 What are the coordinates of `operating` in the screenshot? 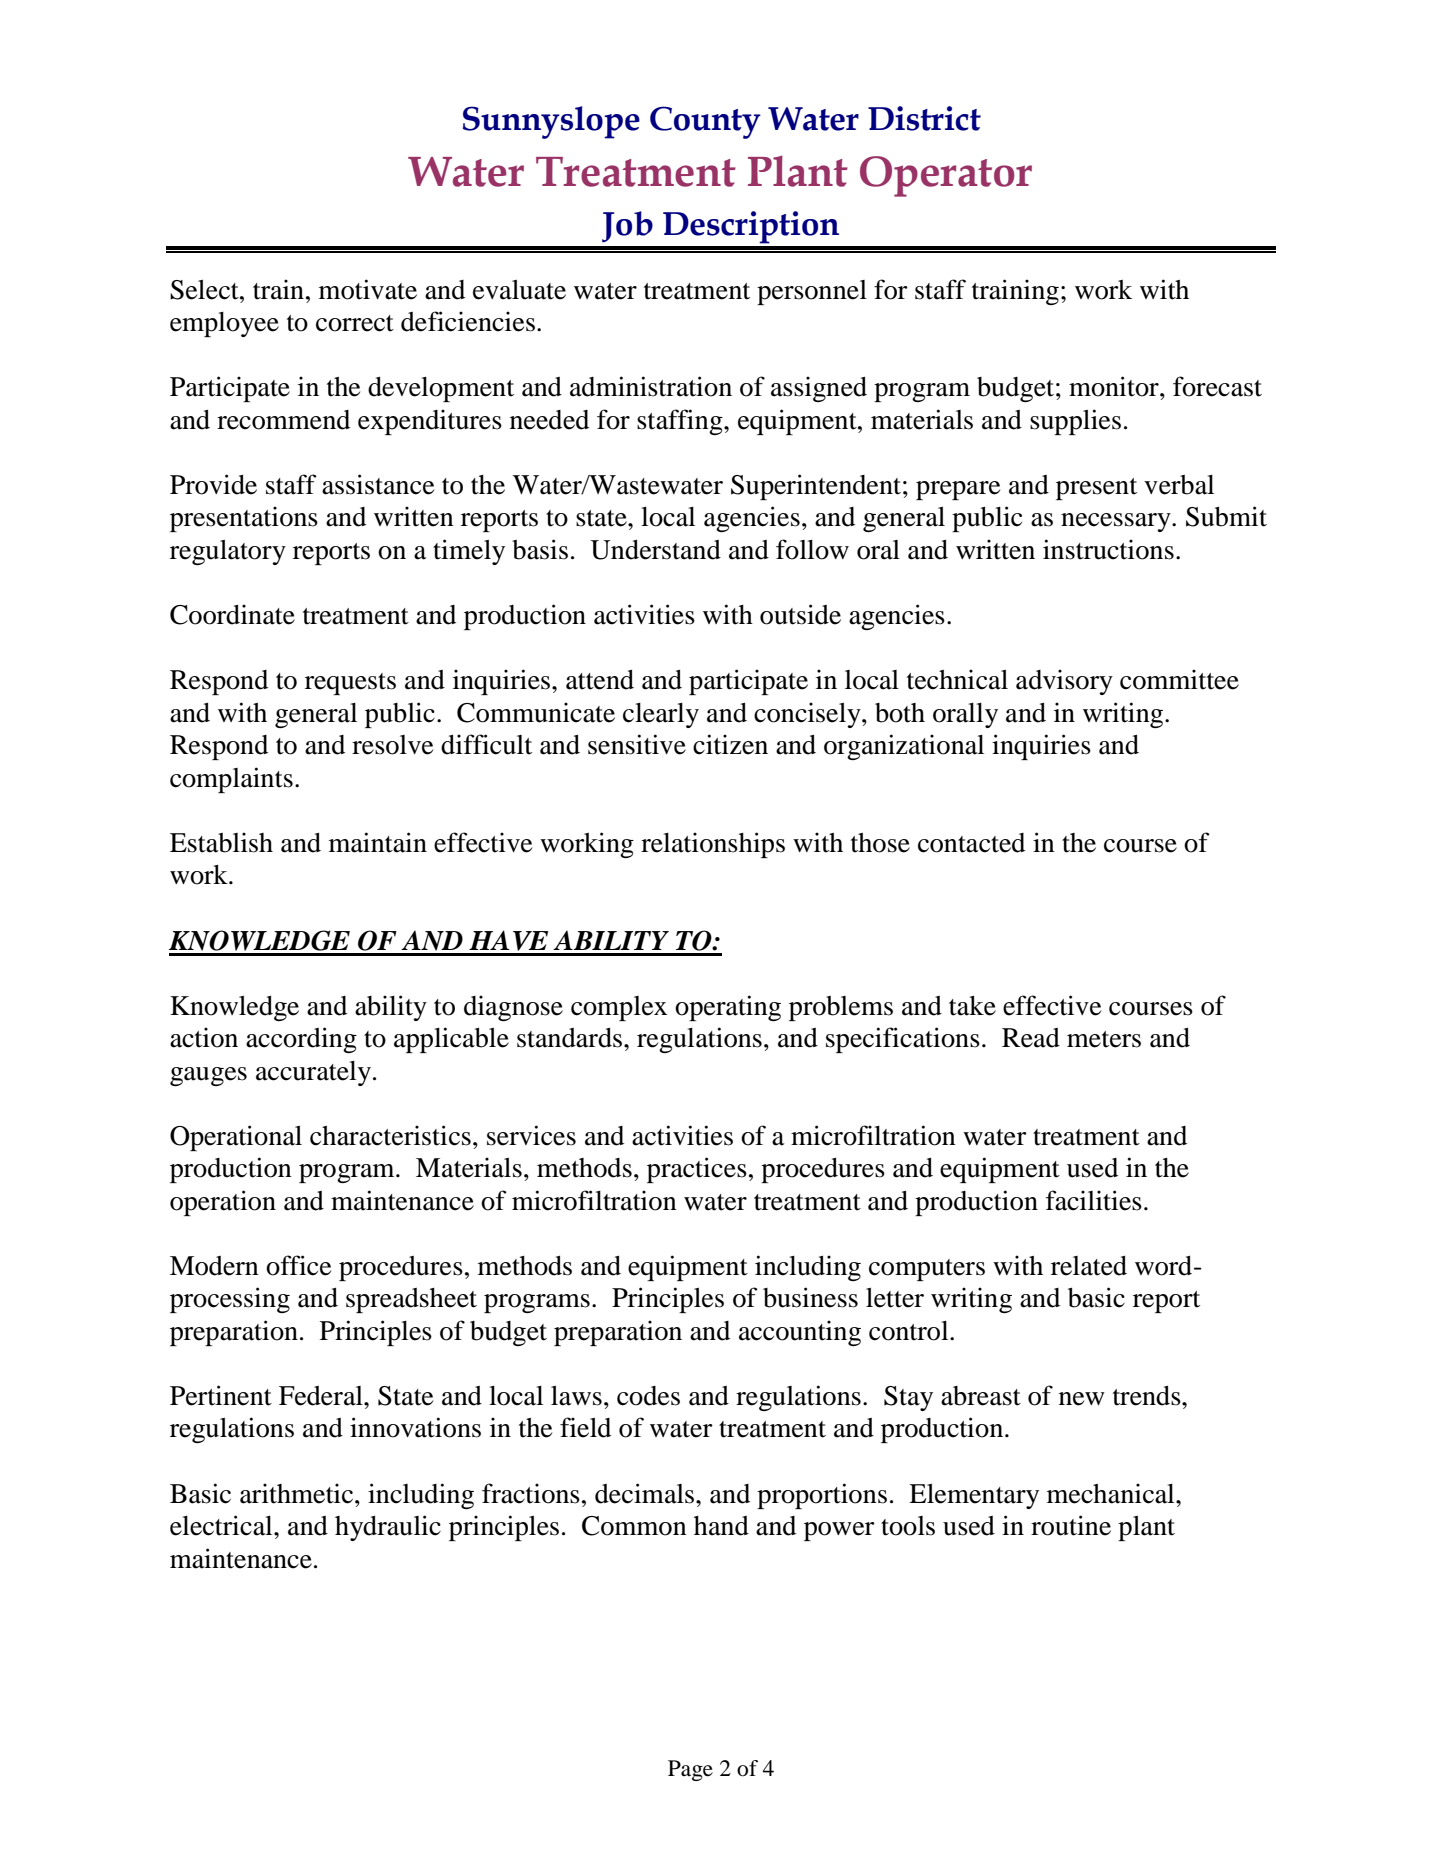 It's located at (728, 1008).
